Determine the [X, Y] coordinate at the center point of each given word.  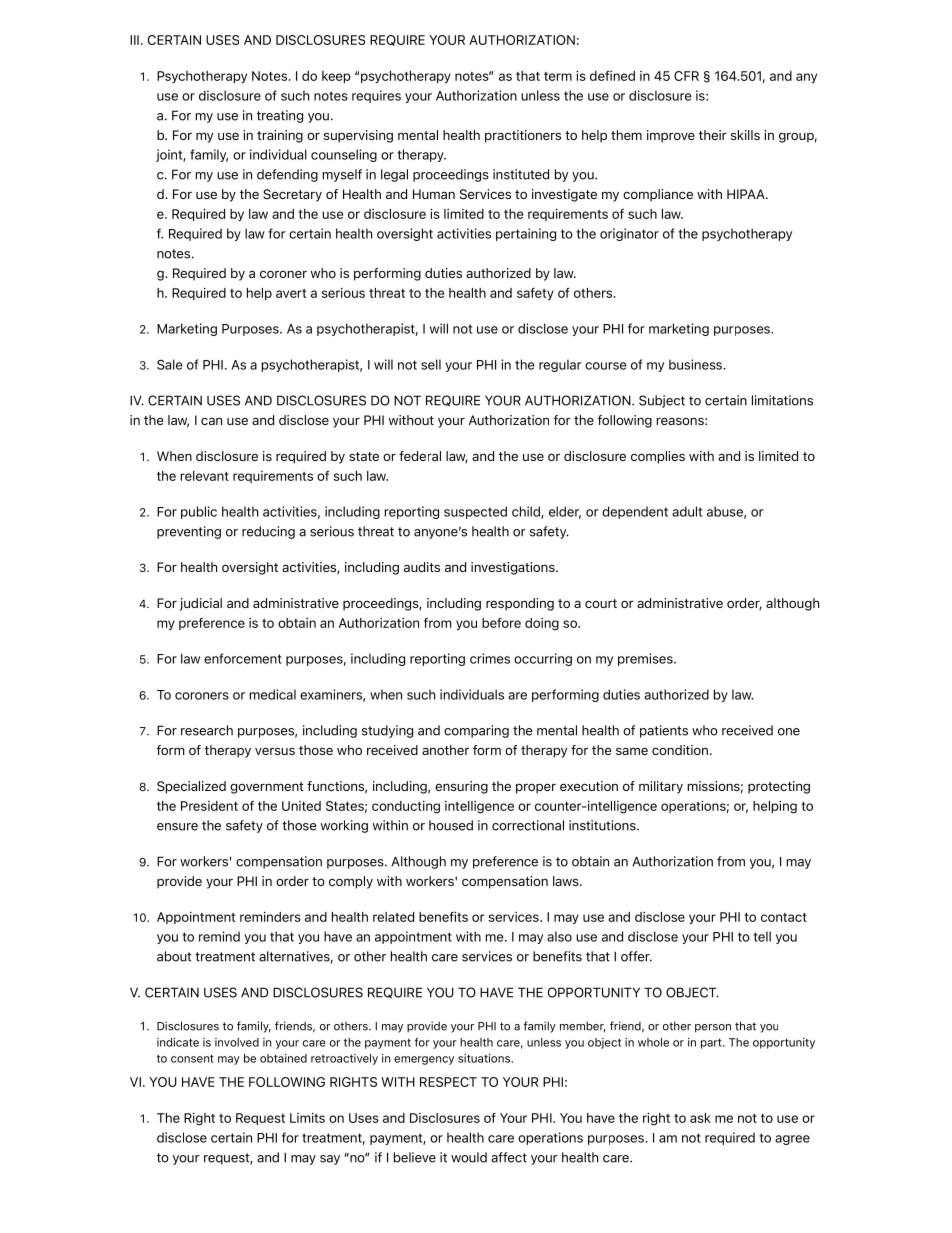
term [558, 76]
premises [646, 659]
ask [700, 1118]
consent [192, 1058]
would [469, 1157]
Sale [170, 364]
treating [280, 116]
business [696, 364]
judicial [201, 604]
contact [784, 917]
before [501, 623]
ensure [177, 827]
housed [451, 825]
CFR [686, 76]
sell [431, 364]
